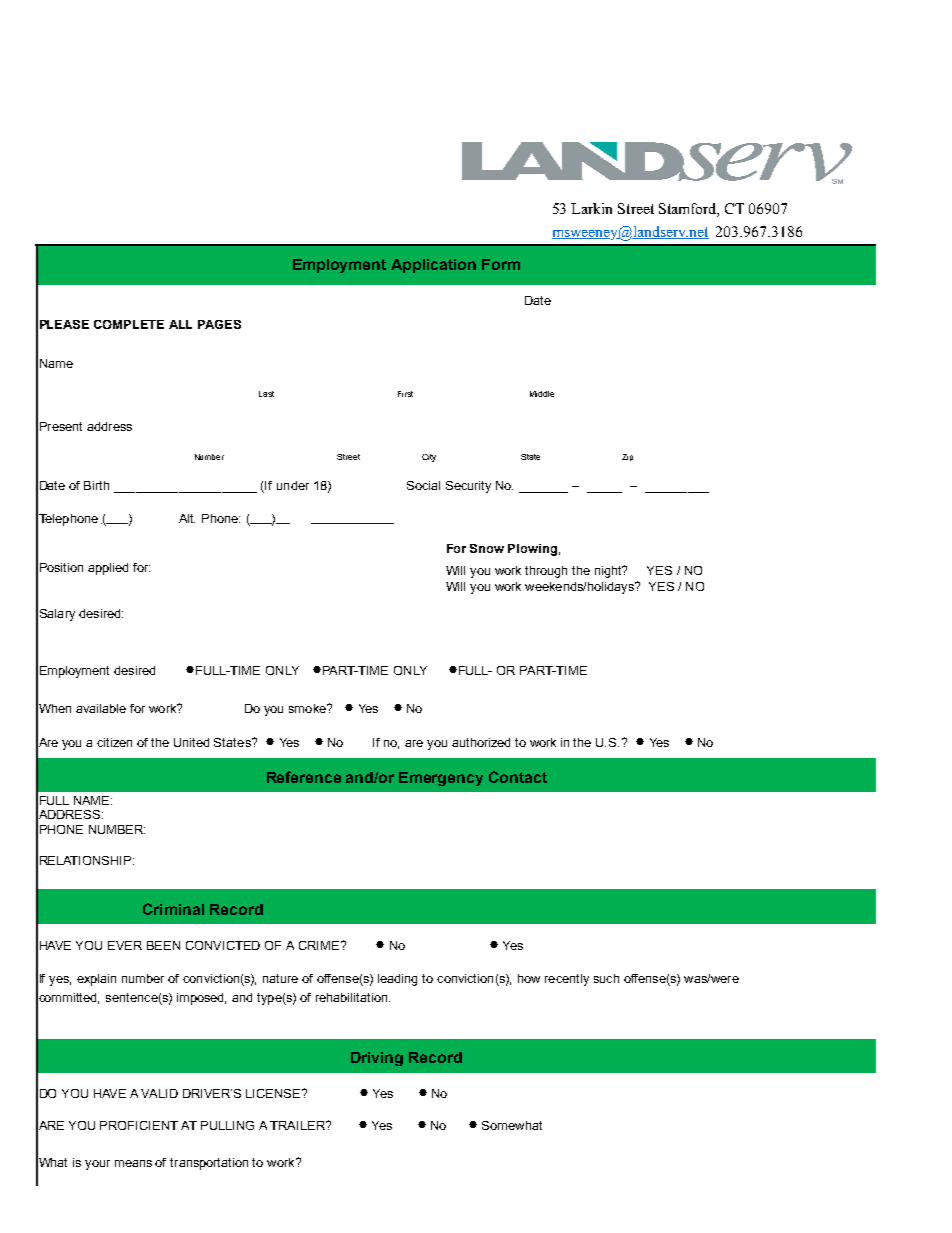 Image resolution: width=952 pixels, height=1233 pixels. Describe the element at coordinates (304, 777) in the screenshot. I see `Reference` at that location.
